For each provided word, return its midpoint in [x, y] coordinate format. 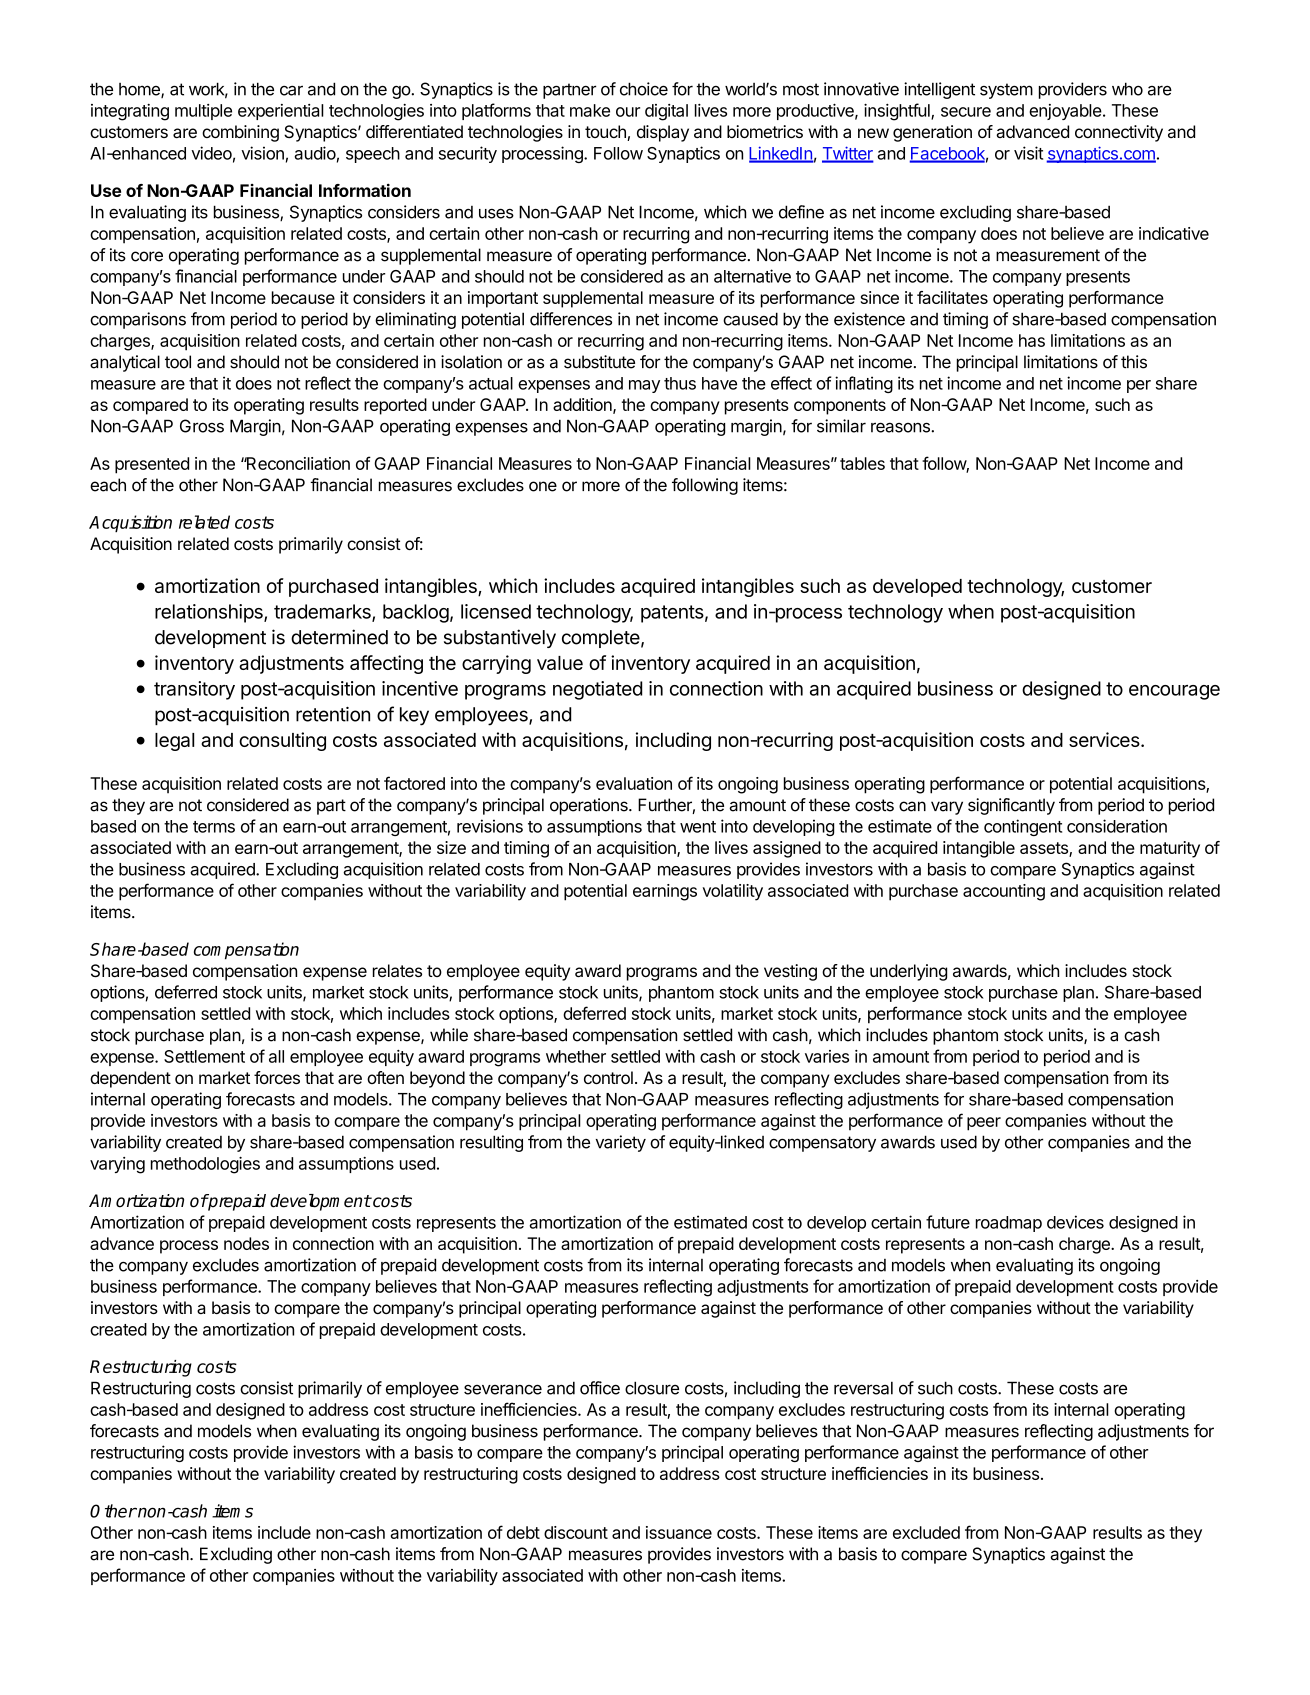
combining [240, 133]
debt [523, 1532]
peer [984, 1124]
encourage [1174, 692]
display [663, 133]
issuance [679, 1532]
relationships [210, 613]
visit [1028, 153]
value [560, 663]
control [608, 1077]
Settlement [204, 1056]
